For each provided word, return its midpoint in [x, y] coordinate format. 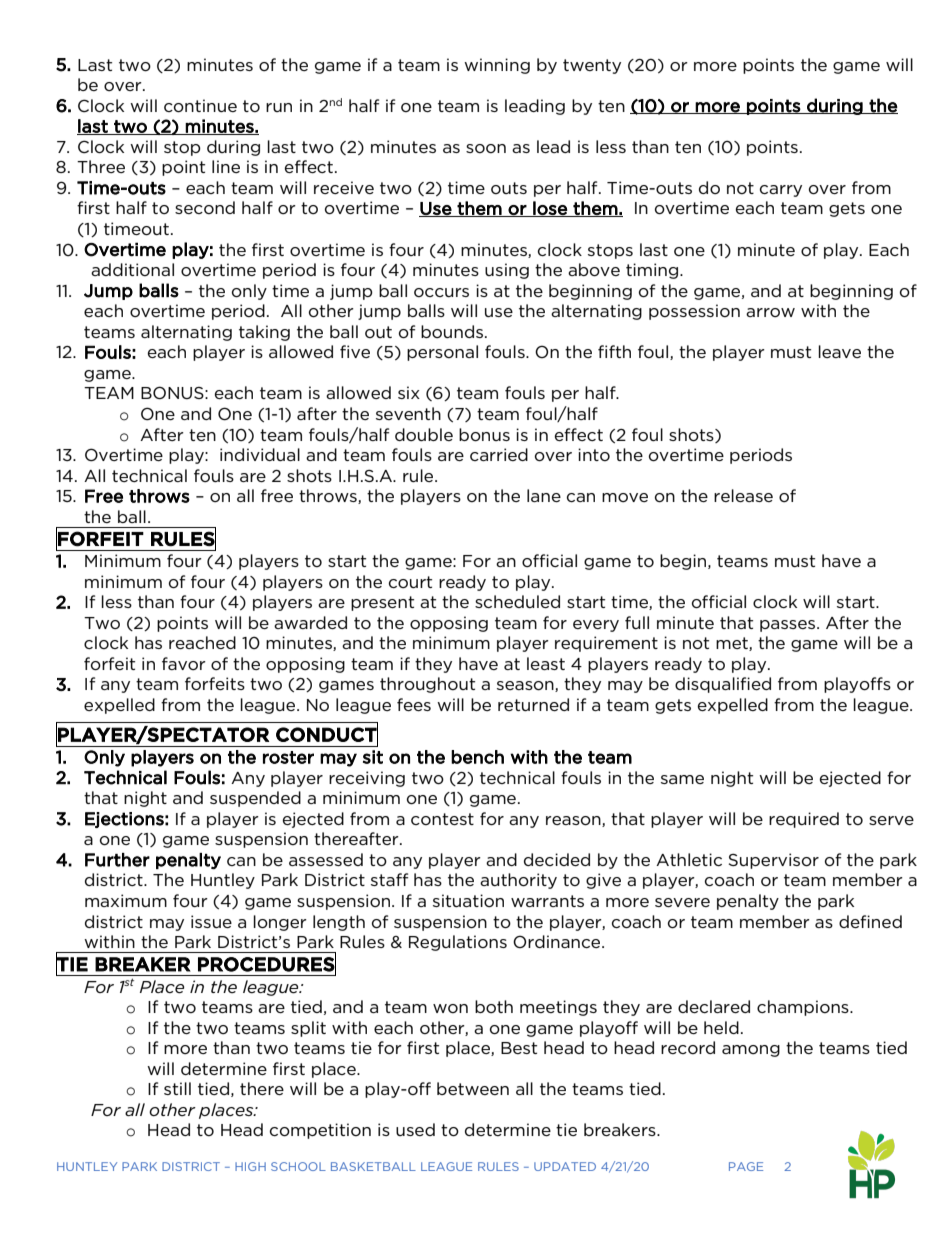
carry [781, 191]
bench [477, 757]
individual [260, 454]
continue [200, 106]
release [743, 495]
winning [497, 66]
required [804, 820]
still [177, 1088]
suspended [255, 799]
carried [499, 454]
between [473, 1088]
